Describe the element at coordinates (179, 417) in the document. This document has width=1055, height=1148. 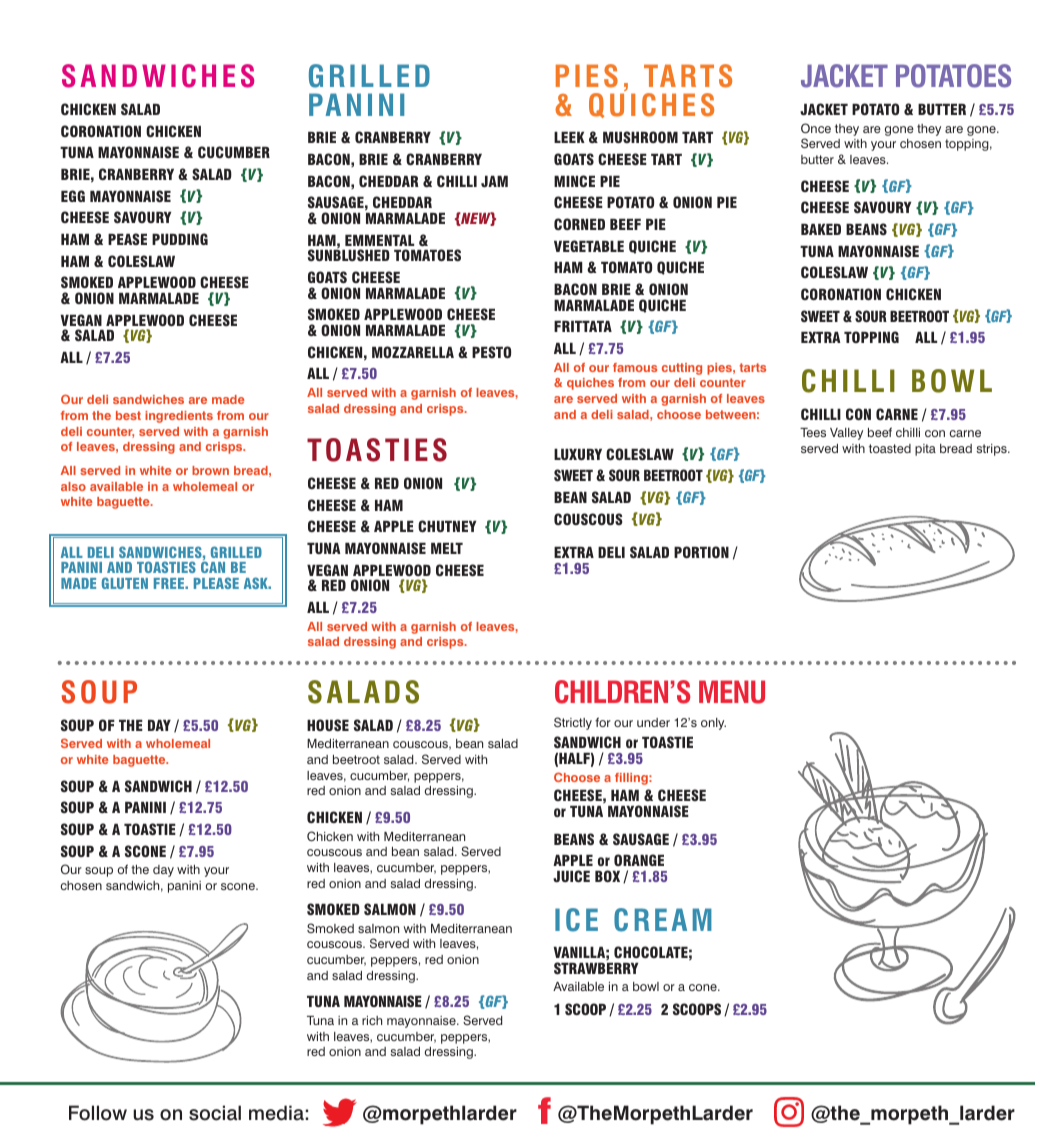
I see `ingredients` at that location.
